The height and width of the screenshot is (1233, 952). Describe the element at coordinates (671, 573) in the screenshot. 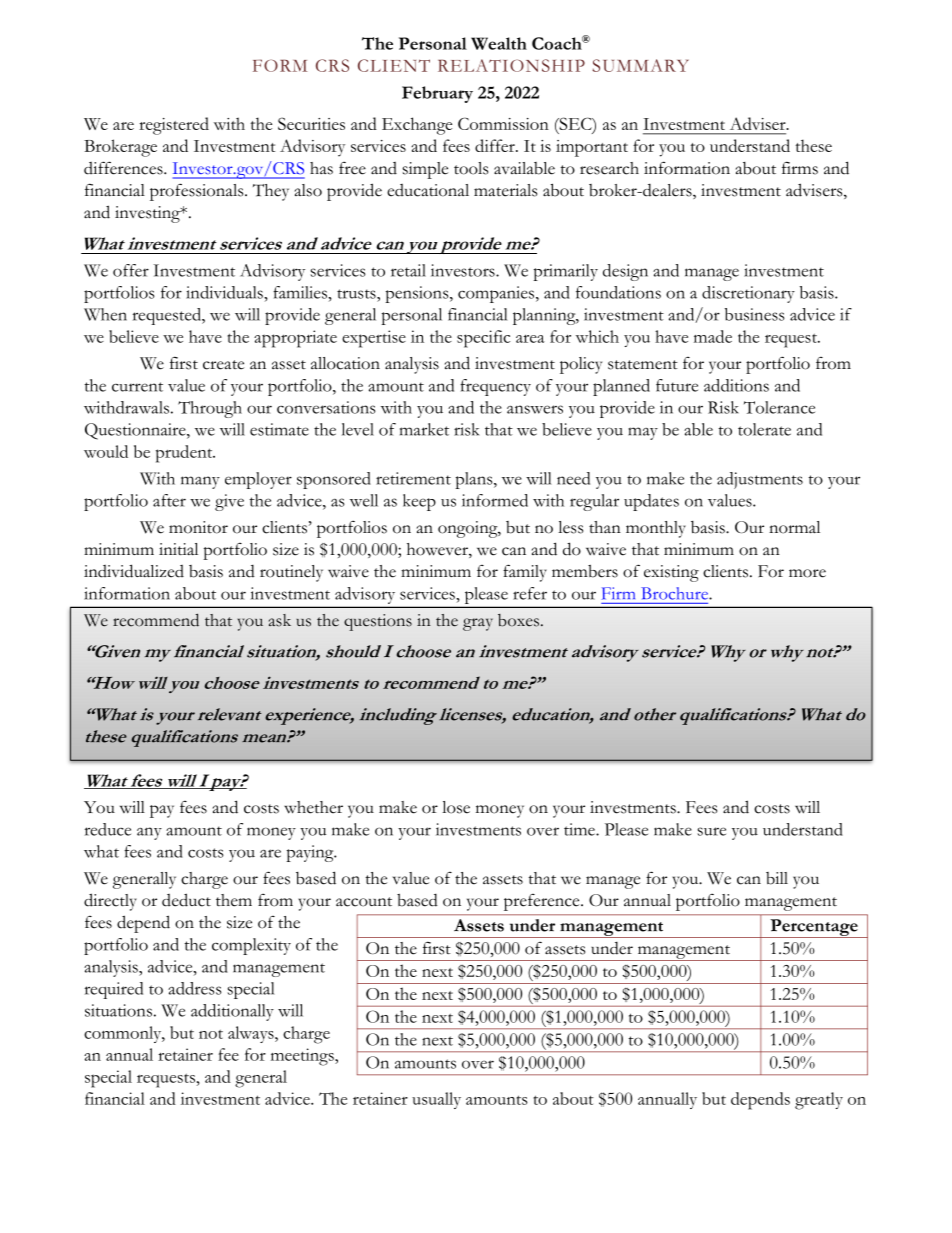

I see `existing` at that location.
